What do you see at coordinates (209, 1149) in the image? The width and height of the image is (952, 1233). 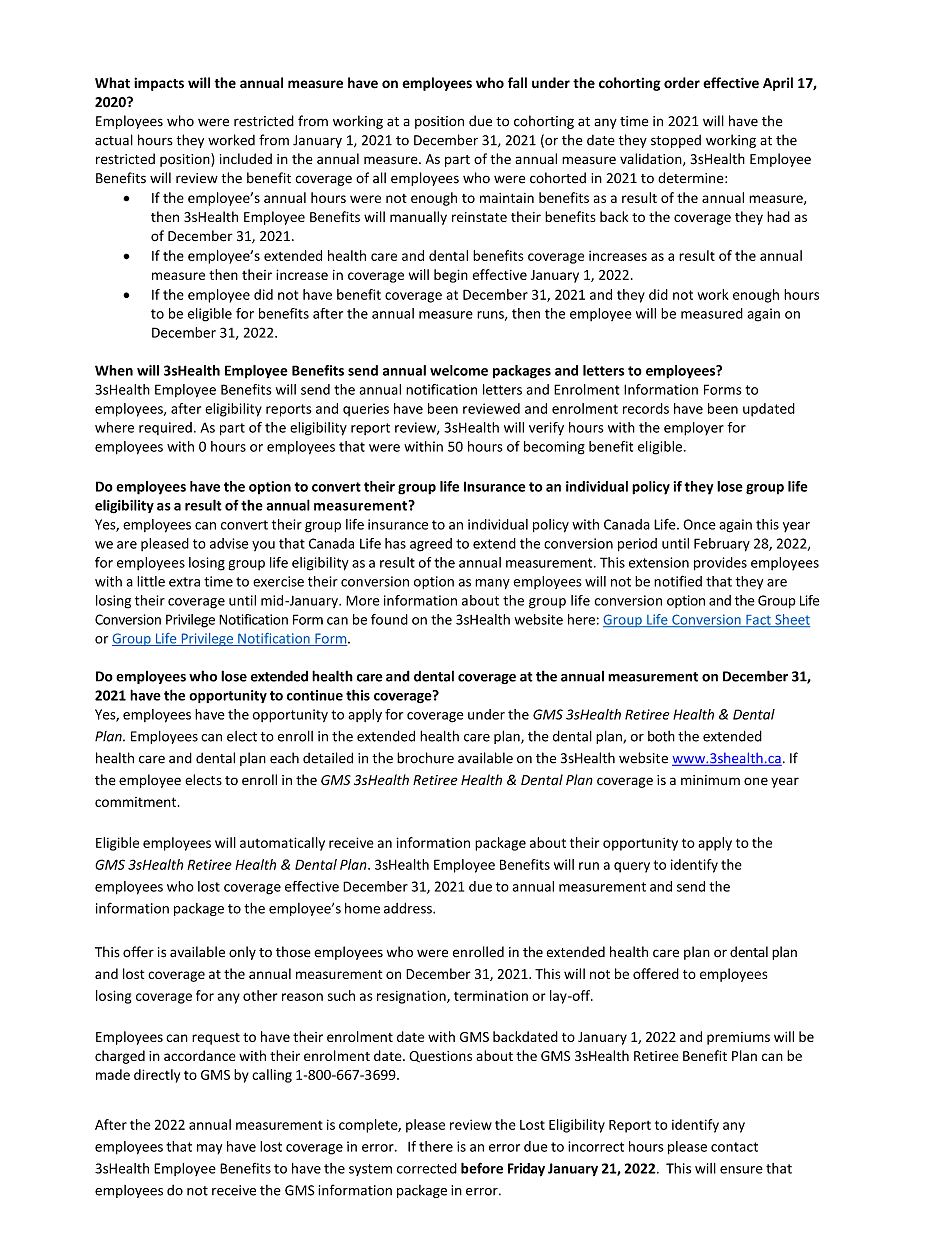 I see `may` at bounding box center [209, 1149].
